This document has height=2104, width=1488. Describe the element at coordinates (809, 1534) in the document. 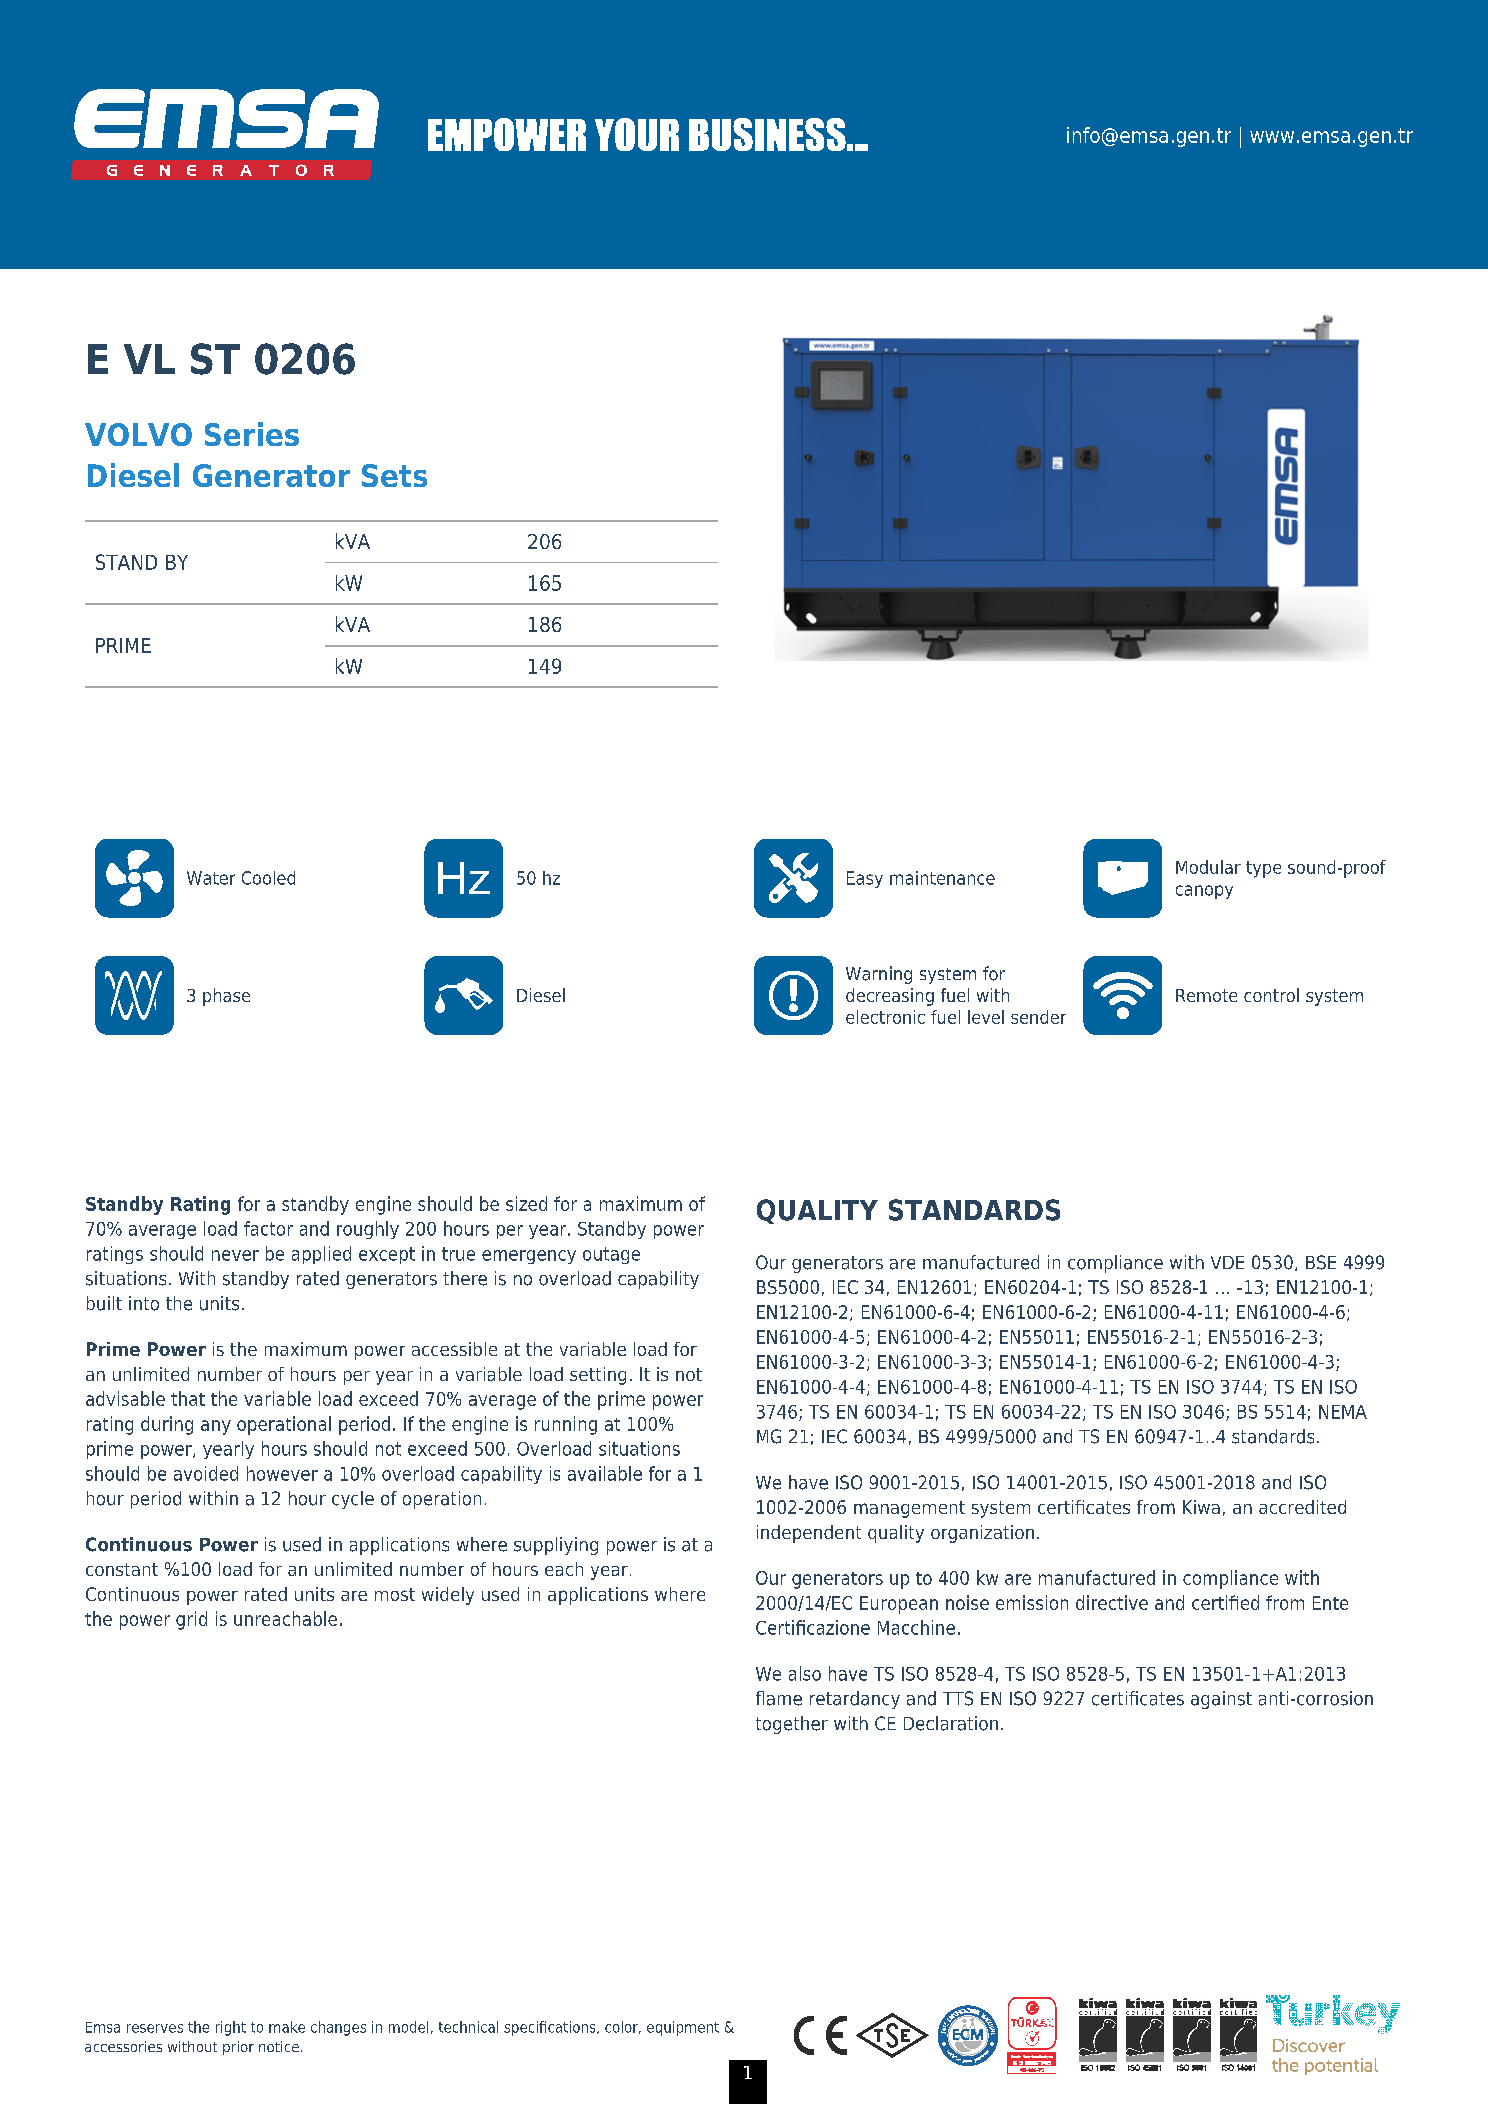

I see `independent` at that location.
